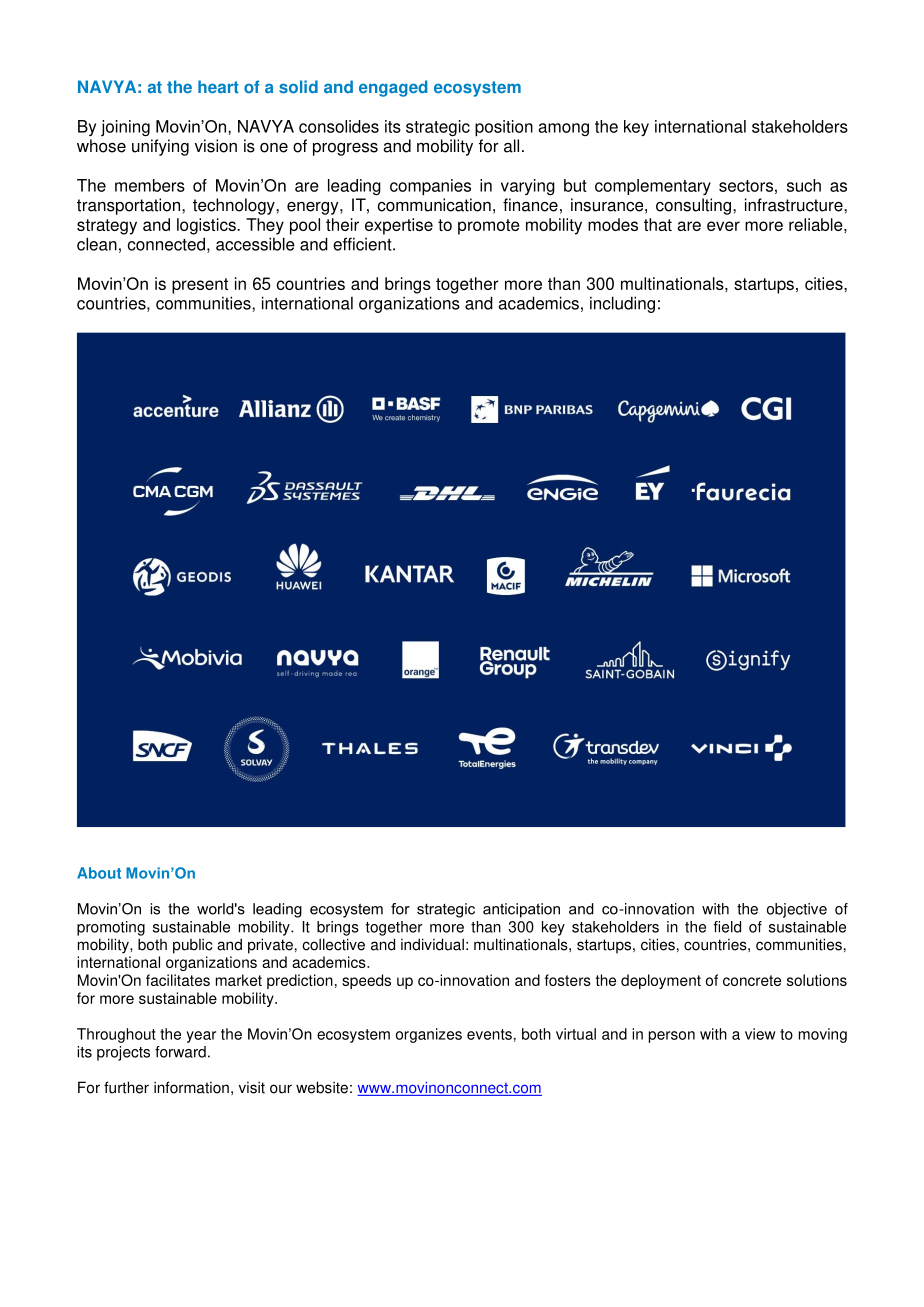  What do you see at coordinates (429, 1035) in the screenshot?
I see `organizes` at bounding box center [429, 1035].
